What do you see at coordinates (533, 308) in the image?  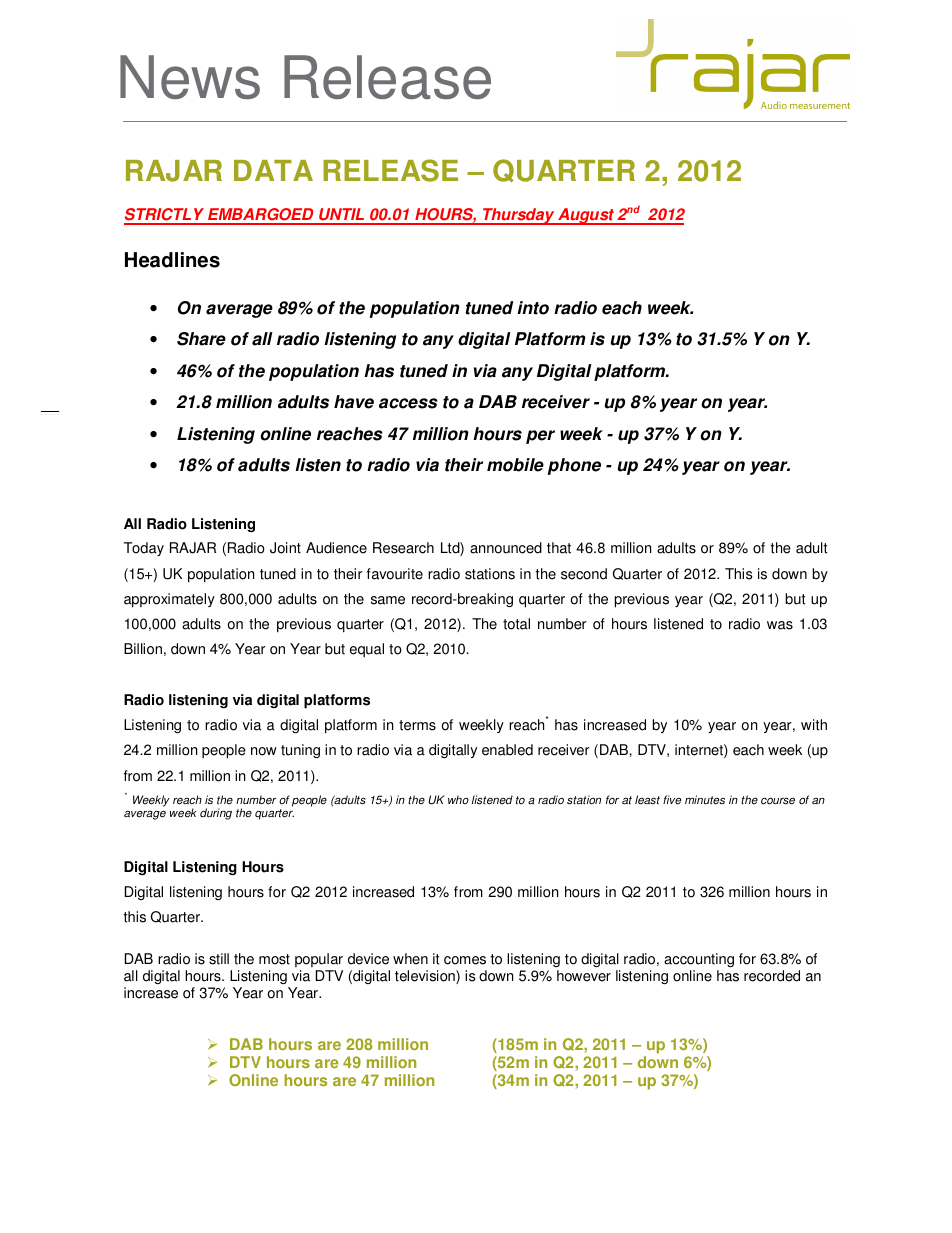 I see `into` at bounding box center [533, 308].
